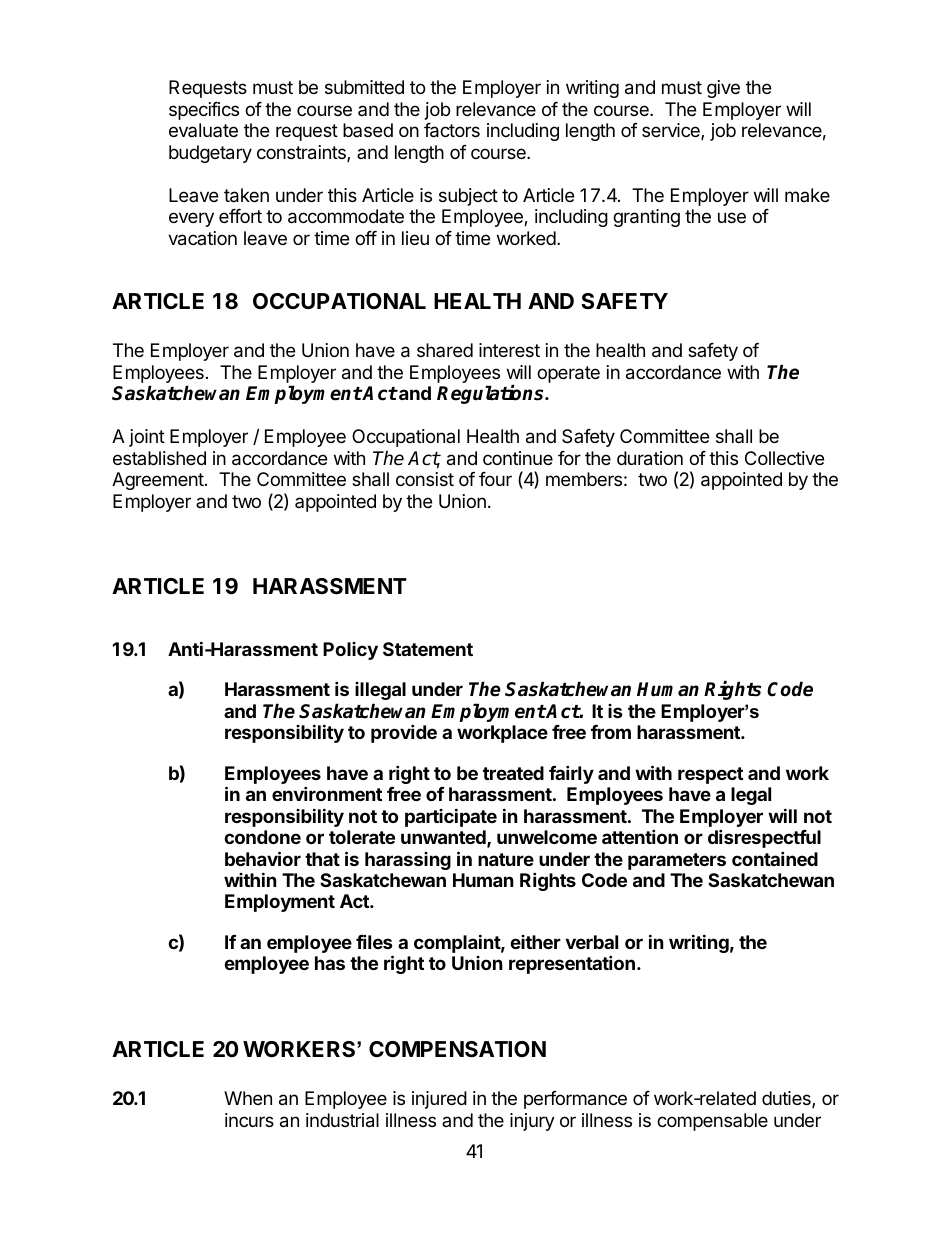  What do you see at coordinates (262, 837) in the document?
I see `condone` at bounding box center [262, 837].
